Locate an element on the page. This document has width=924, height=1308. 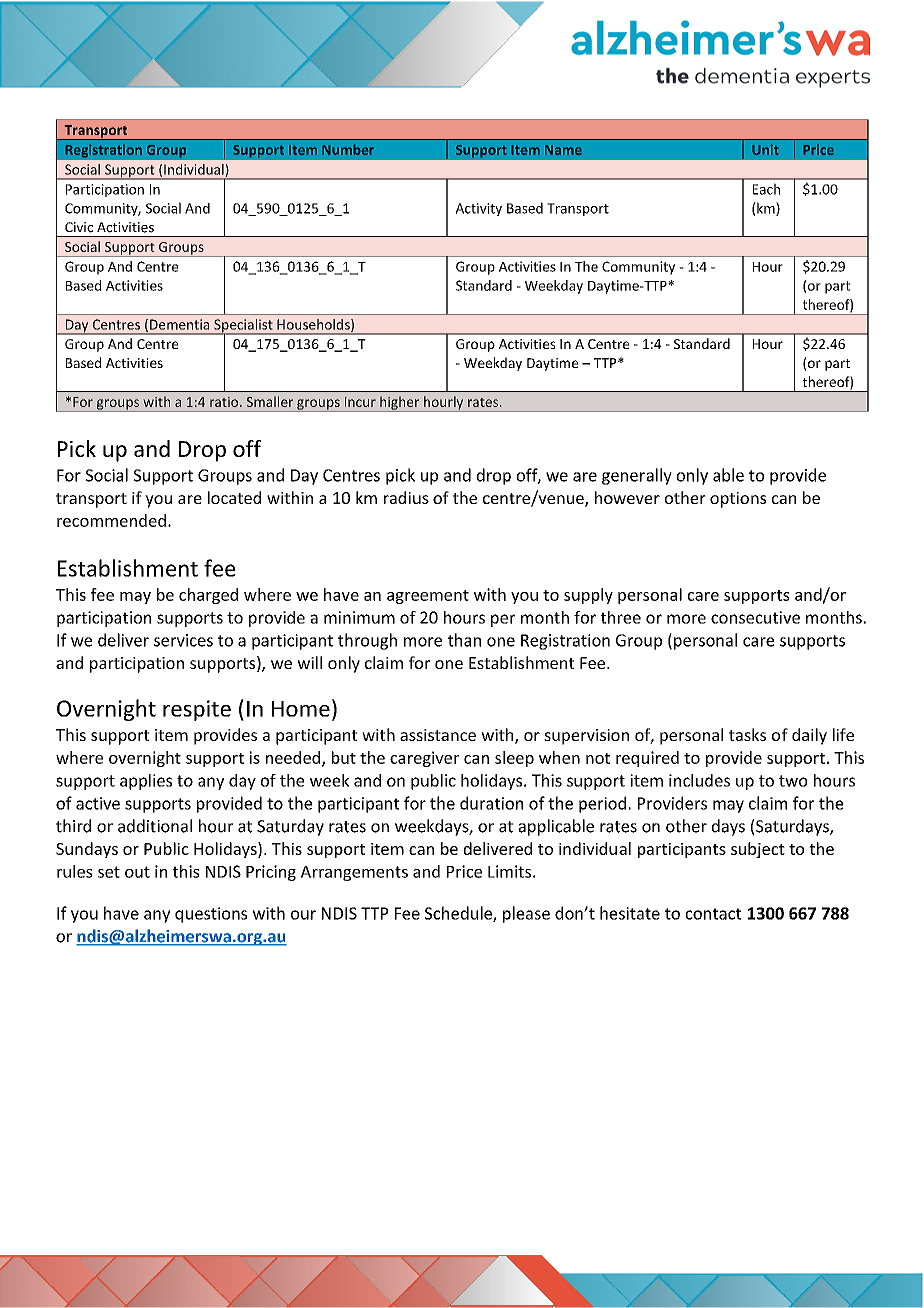
Each is located at coordinates (766, 189).
